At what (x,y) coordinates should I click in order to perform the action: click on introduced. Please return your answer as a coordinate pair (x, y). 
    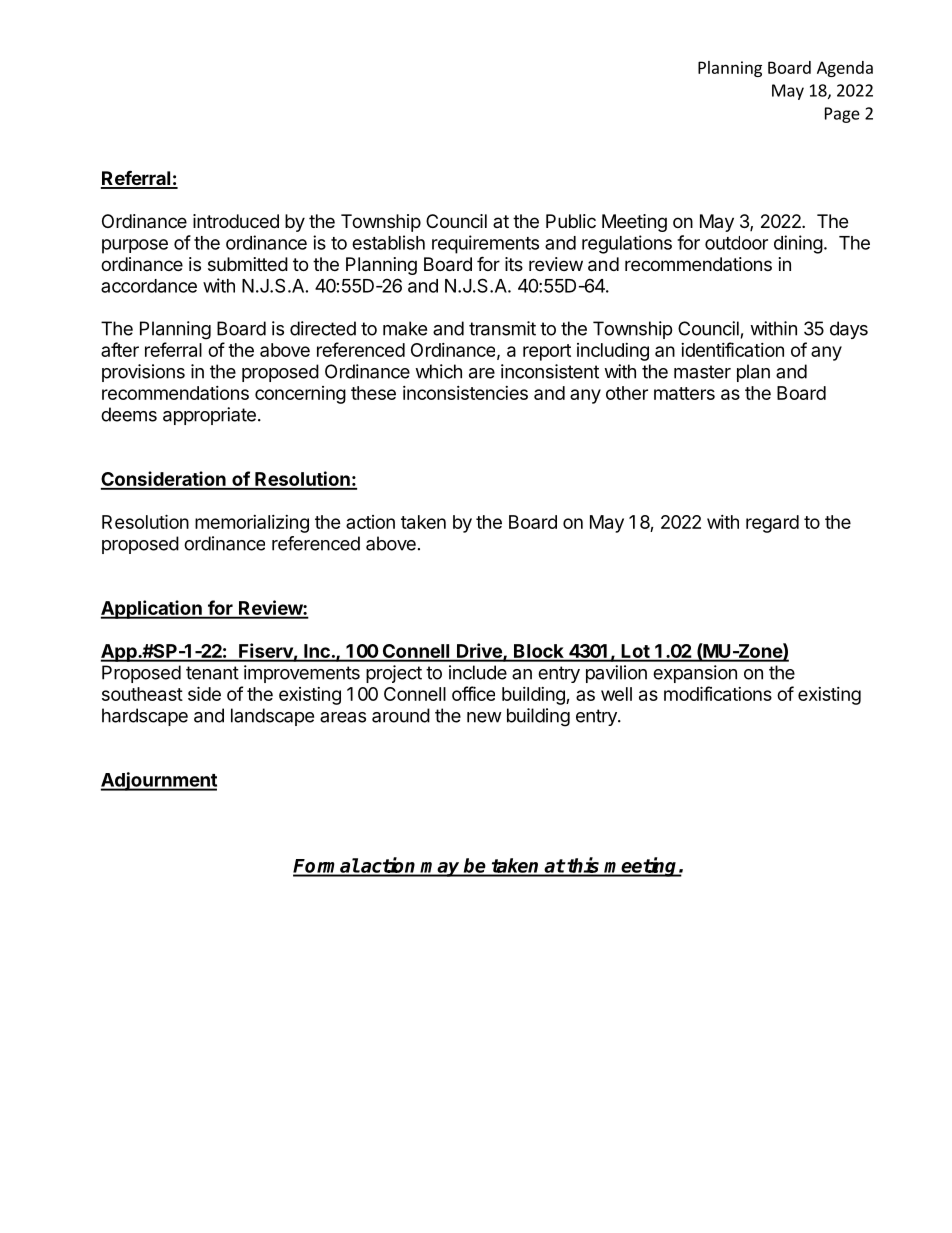
    Looking at the image, I should click on (236, 221).
